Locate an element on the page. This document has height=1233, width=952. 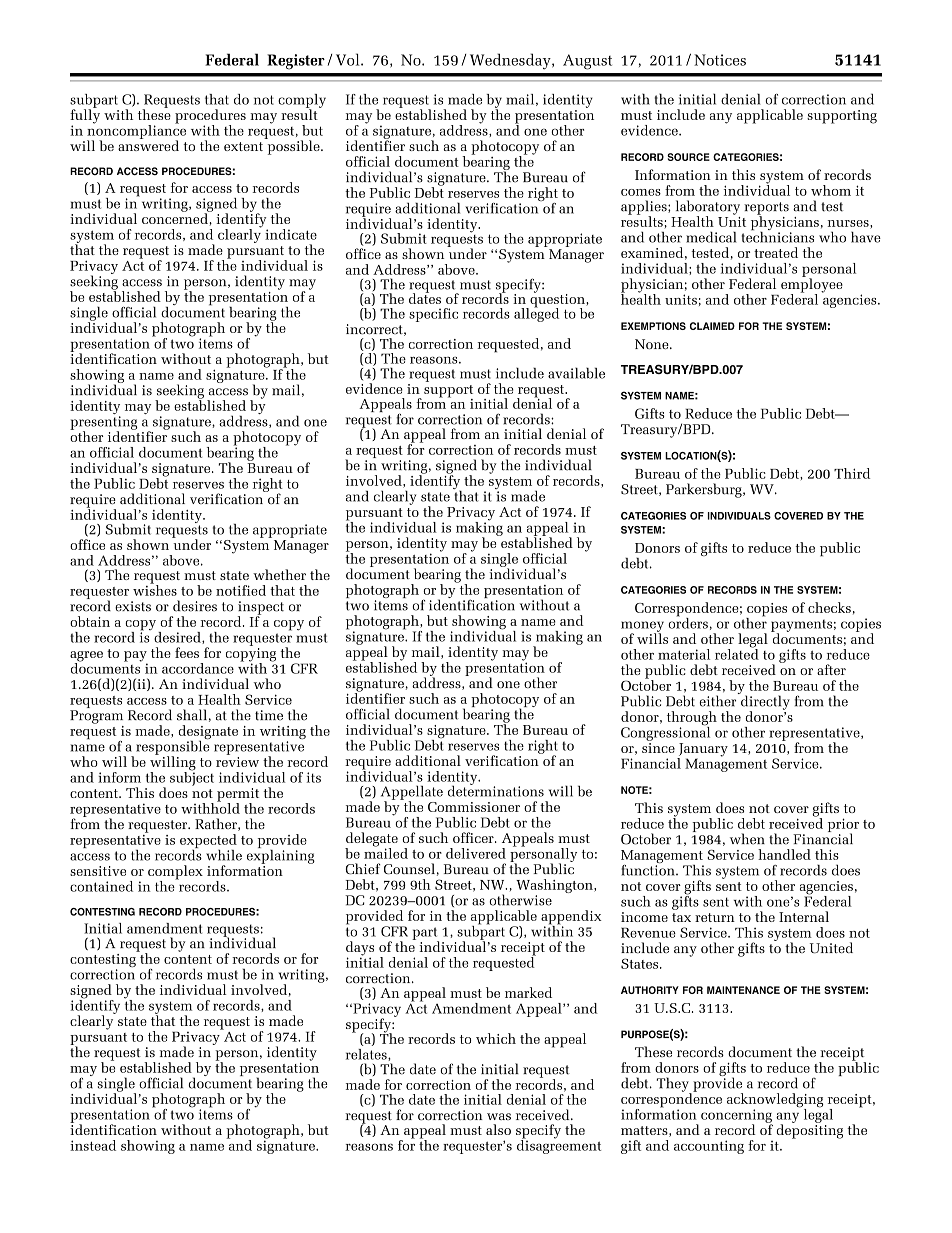
January is located at coordinates (702, 751).
